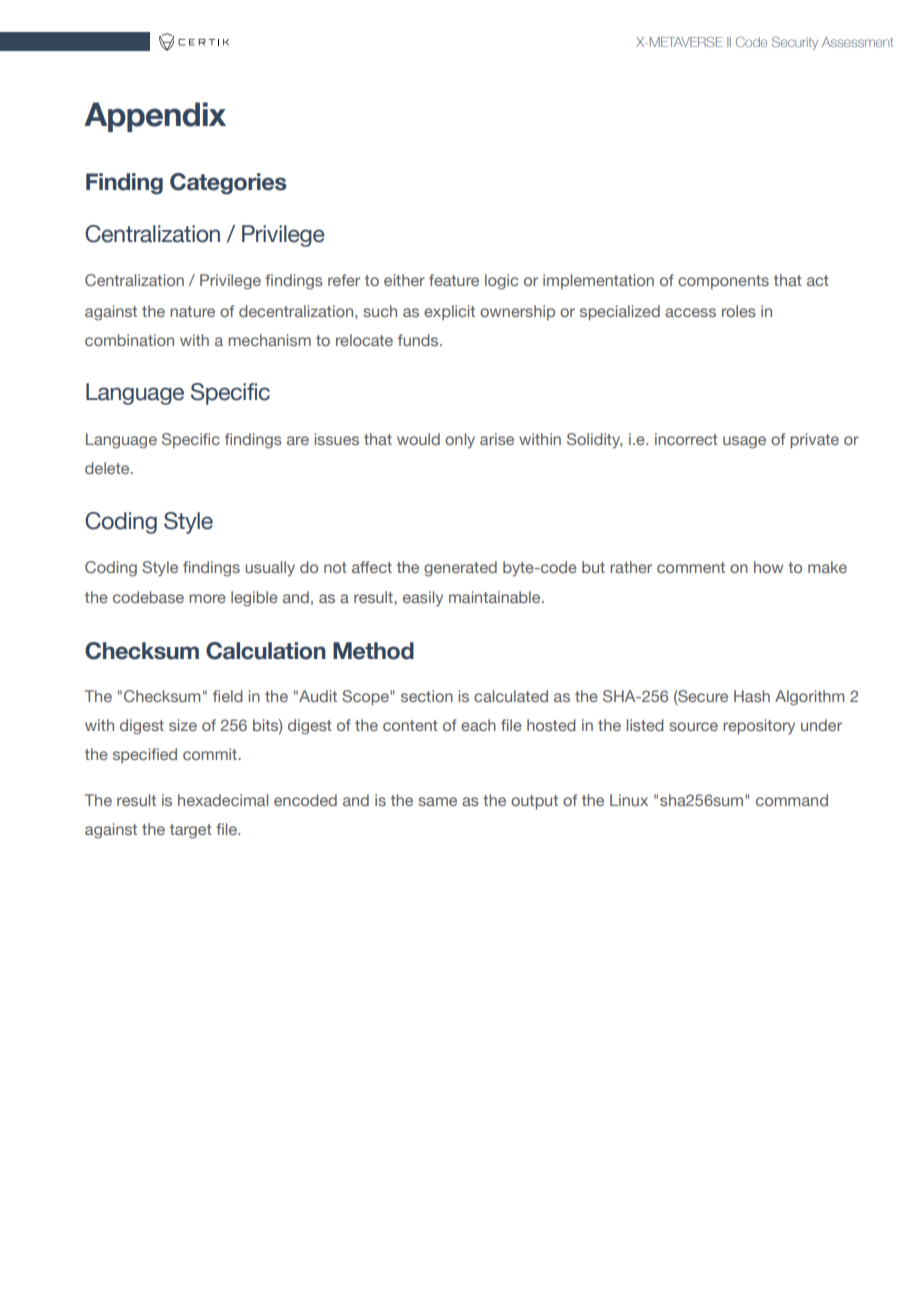 This image has height=1308, width=924. I want to click on same, so click(437, 801).
